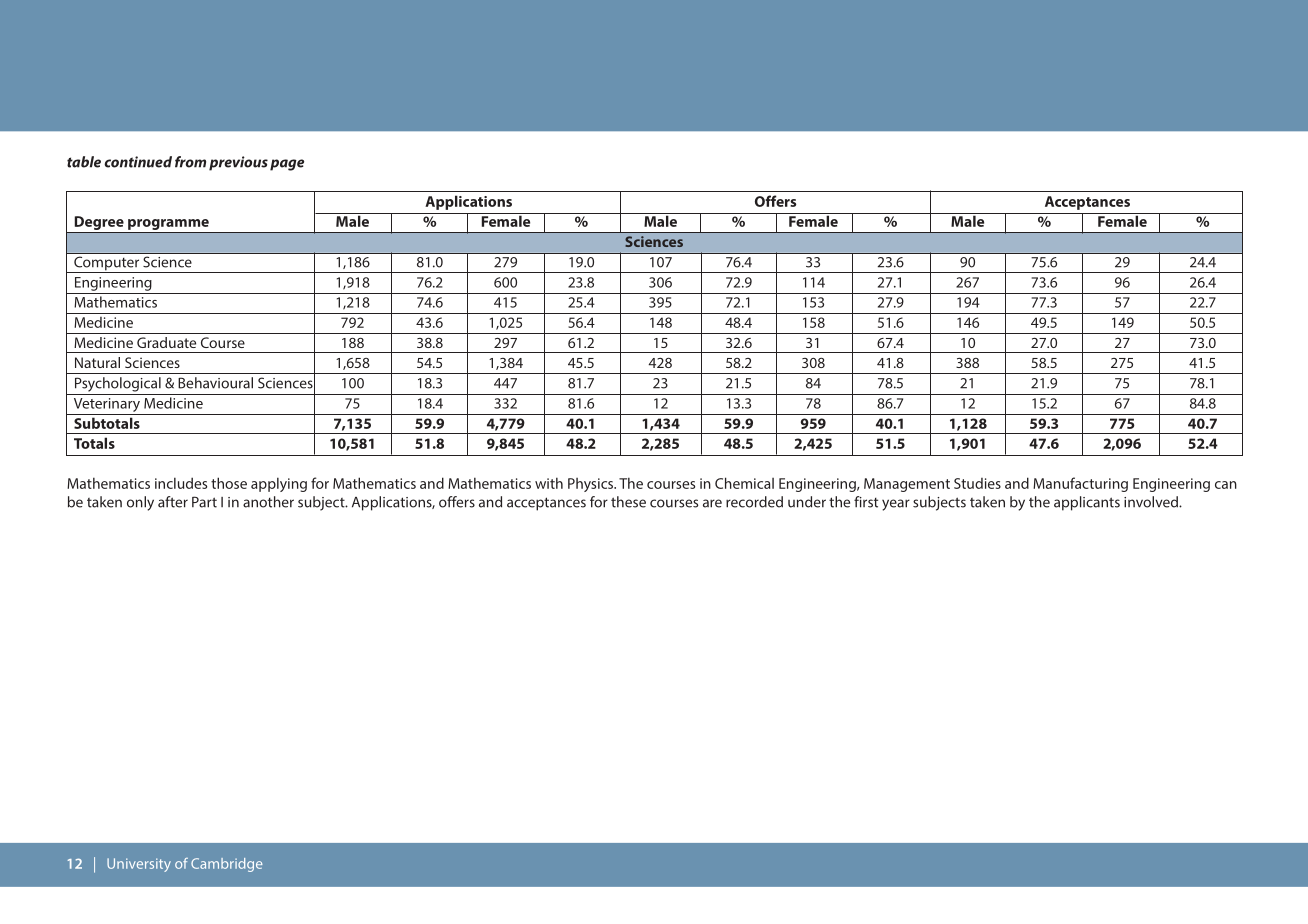  What do you see at coordinates (287, 165) in the document?
I see `page` at bounding box center [287, 165].
